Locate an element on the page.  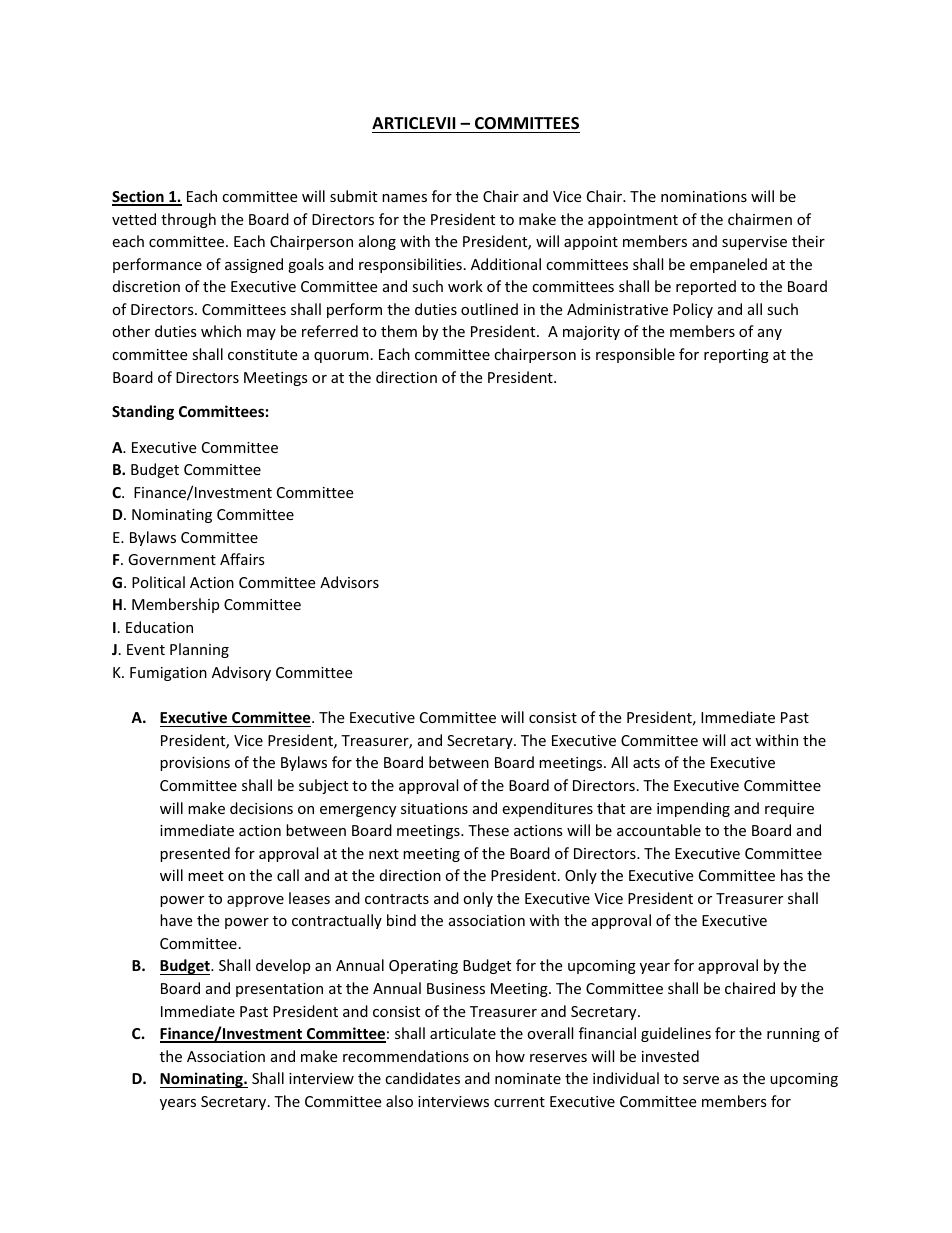
invested is located at coordinates (670, 1056).
